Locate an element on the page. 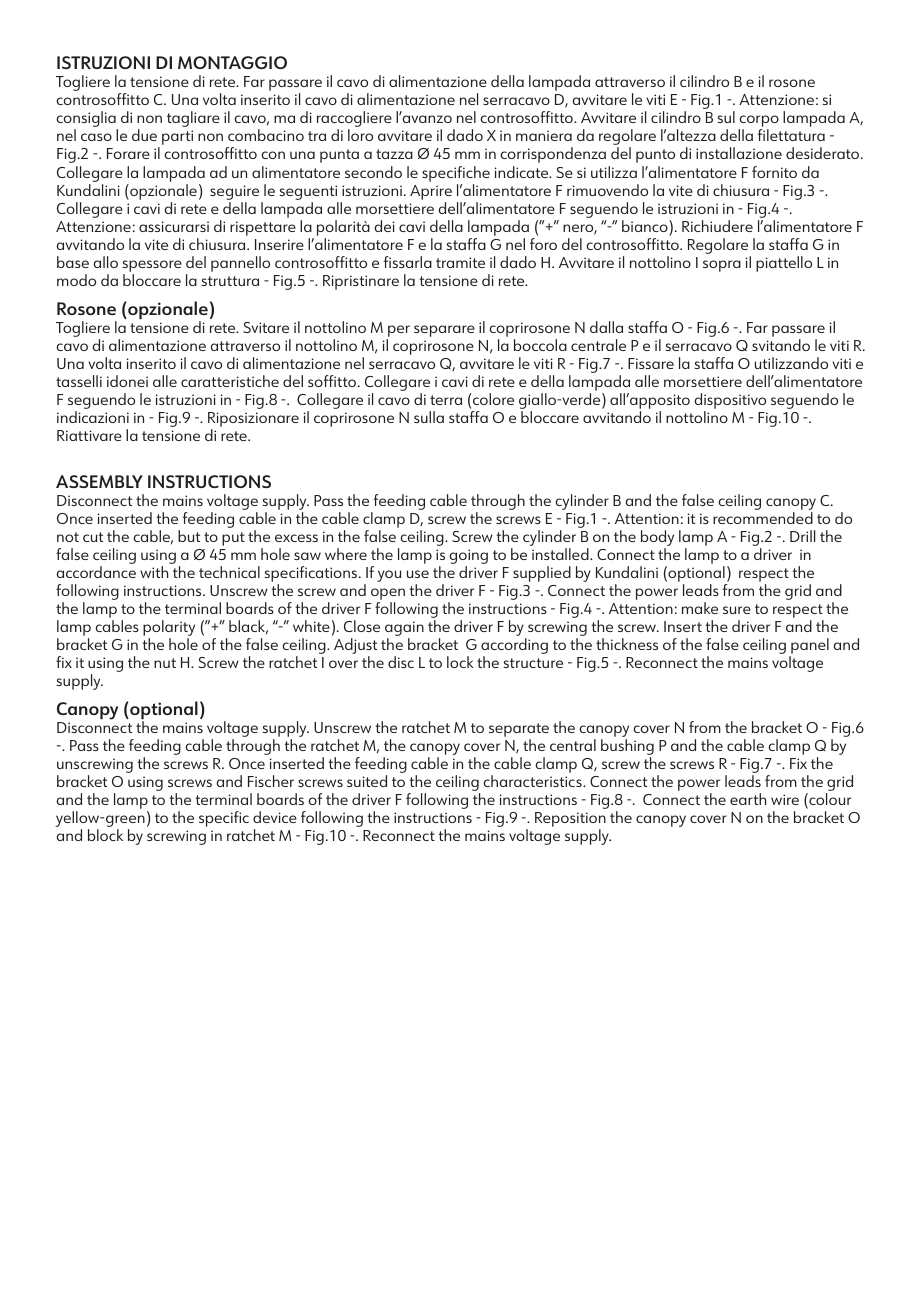  make is located at coordinates (700, 608).
